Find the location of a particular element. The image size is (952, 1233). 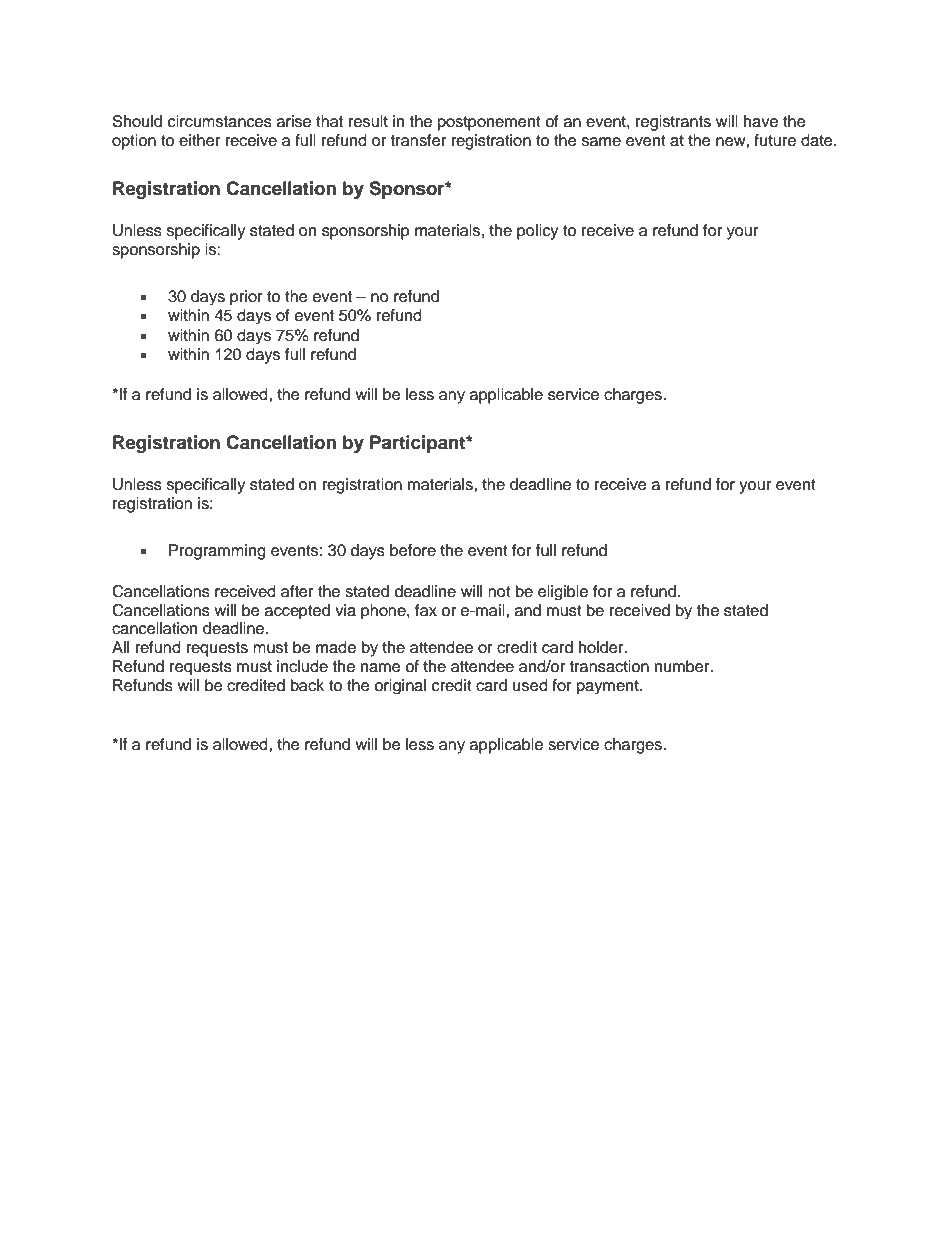

used is located at coordinates (530, 685).
